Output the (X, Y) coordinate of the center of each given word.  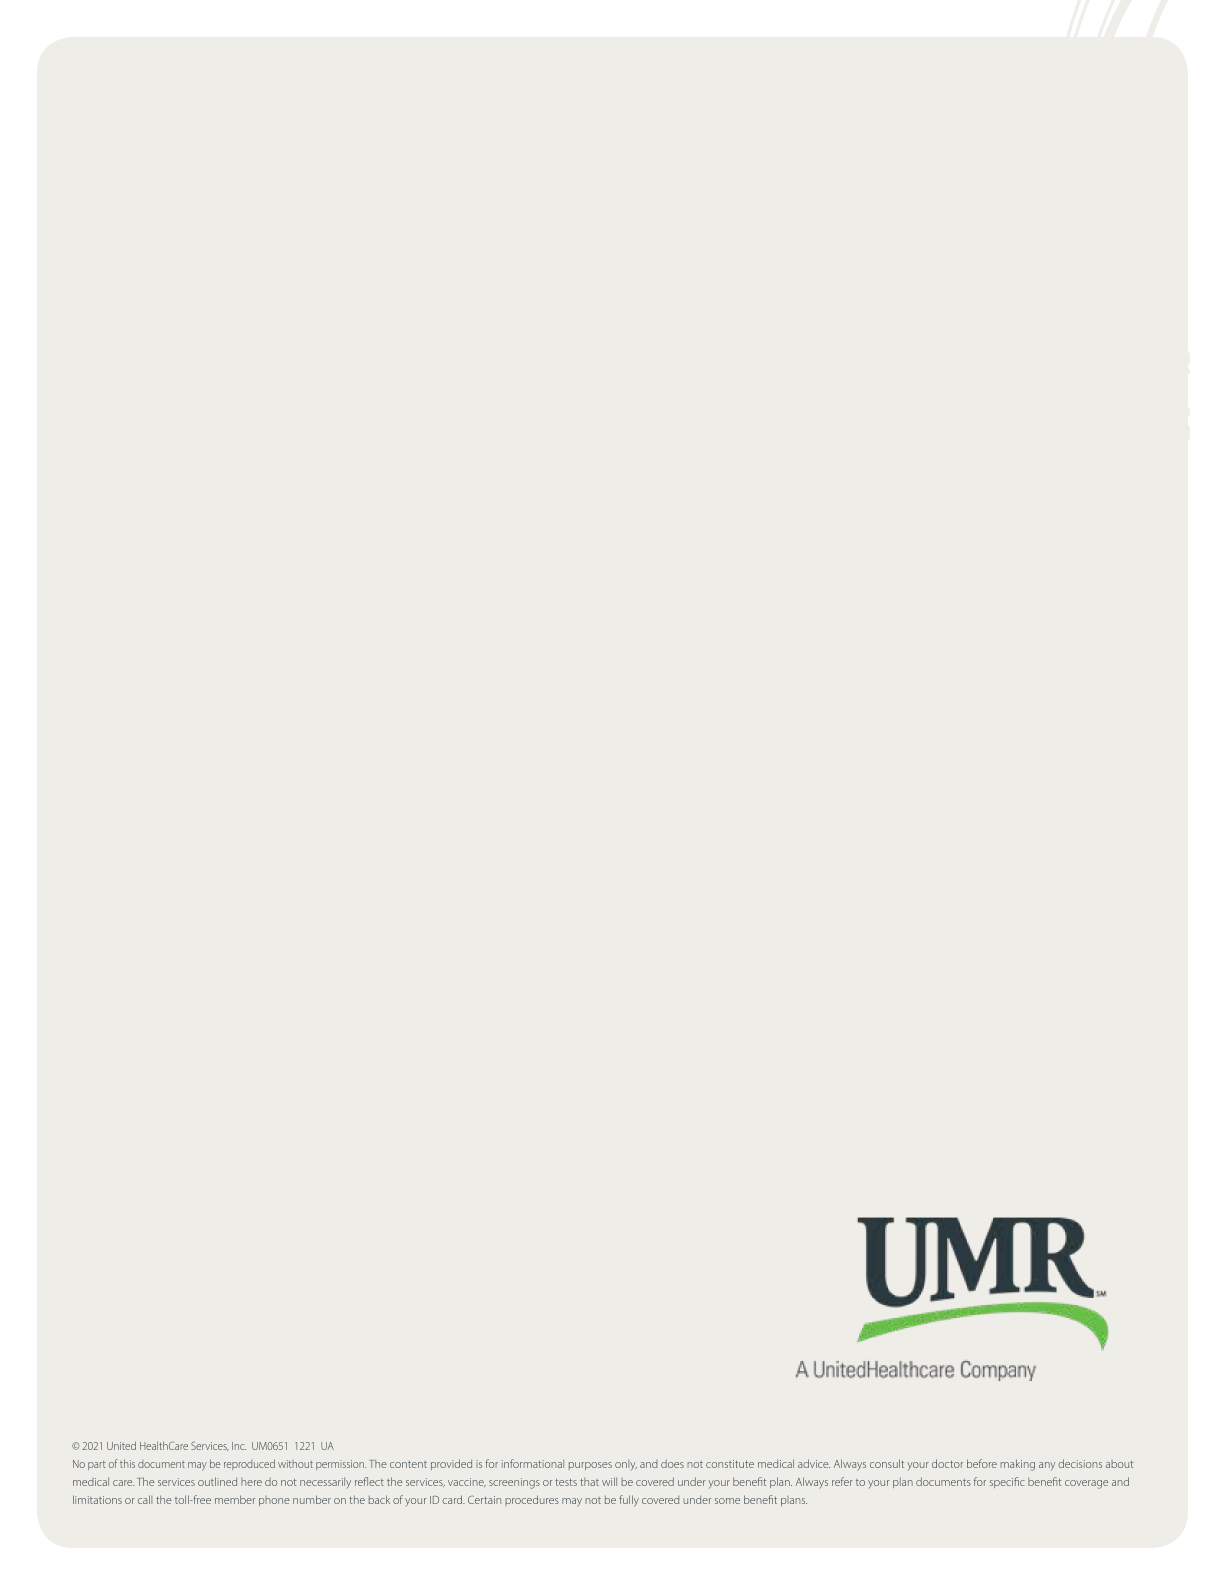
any (1047, 1466)
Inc (239, 1446)
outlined (217, 1481)
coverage (1086, 1484)
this (127, 1463)
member (235, 1499)
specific (1007, 1482)
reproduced (249, 1464)
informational (533, 1463)
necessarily (325, 1483)
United (121, 1445)
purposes (590, 1466)
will (609, 1481)
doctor (947, 1463)
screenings (514, 1483)
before (982, 1463)
